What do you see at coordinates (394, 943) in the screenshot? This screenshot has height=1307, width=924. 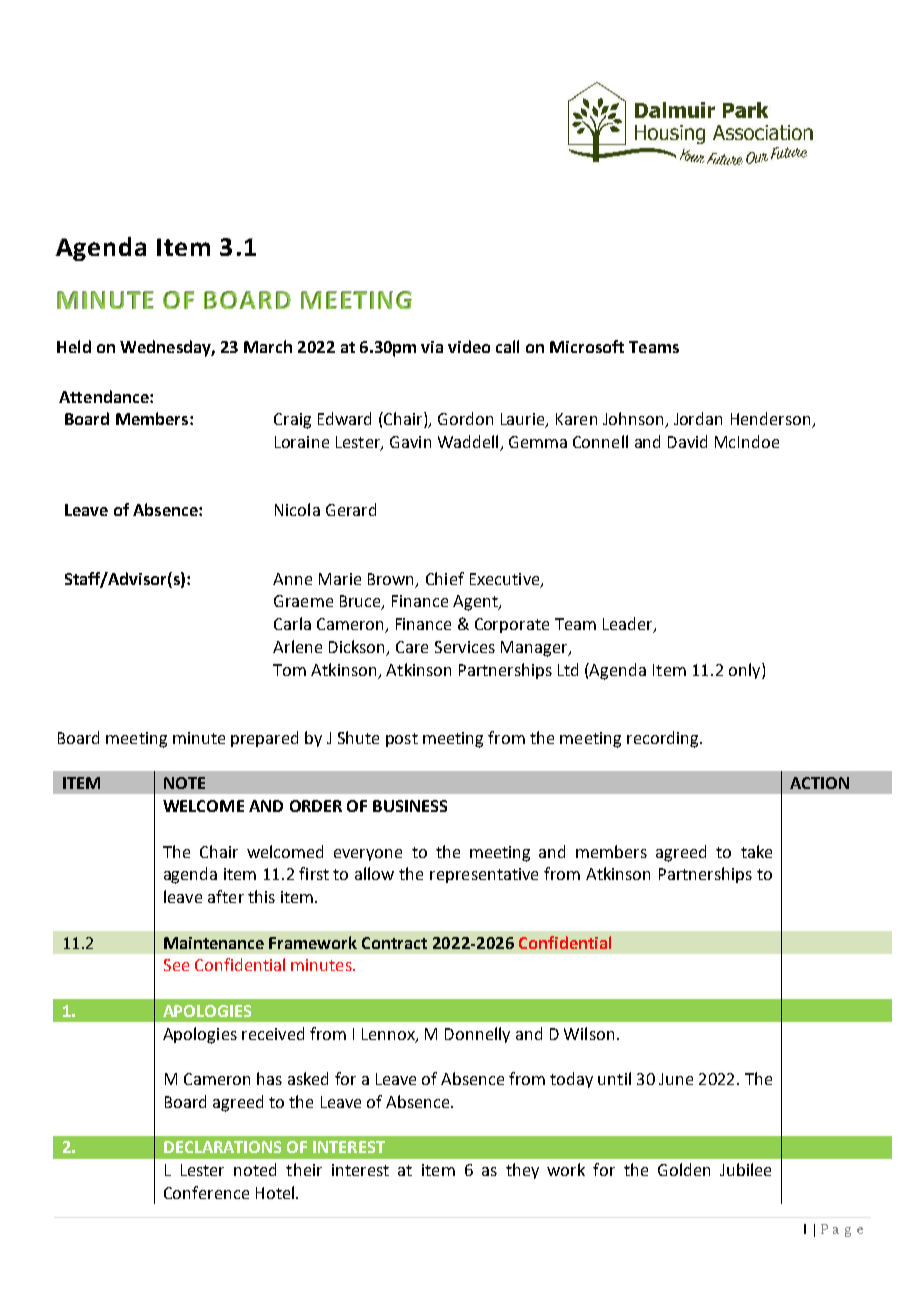 I see `Contract` at bounding box center [394, 943].
